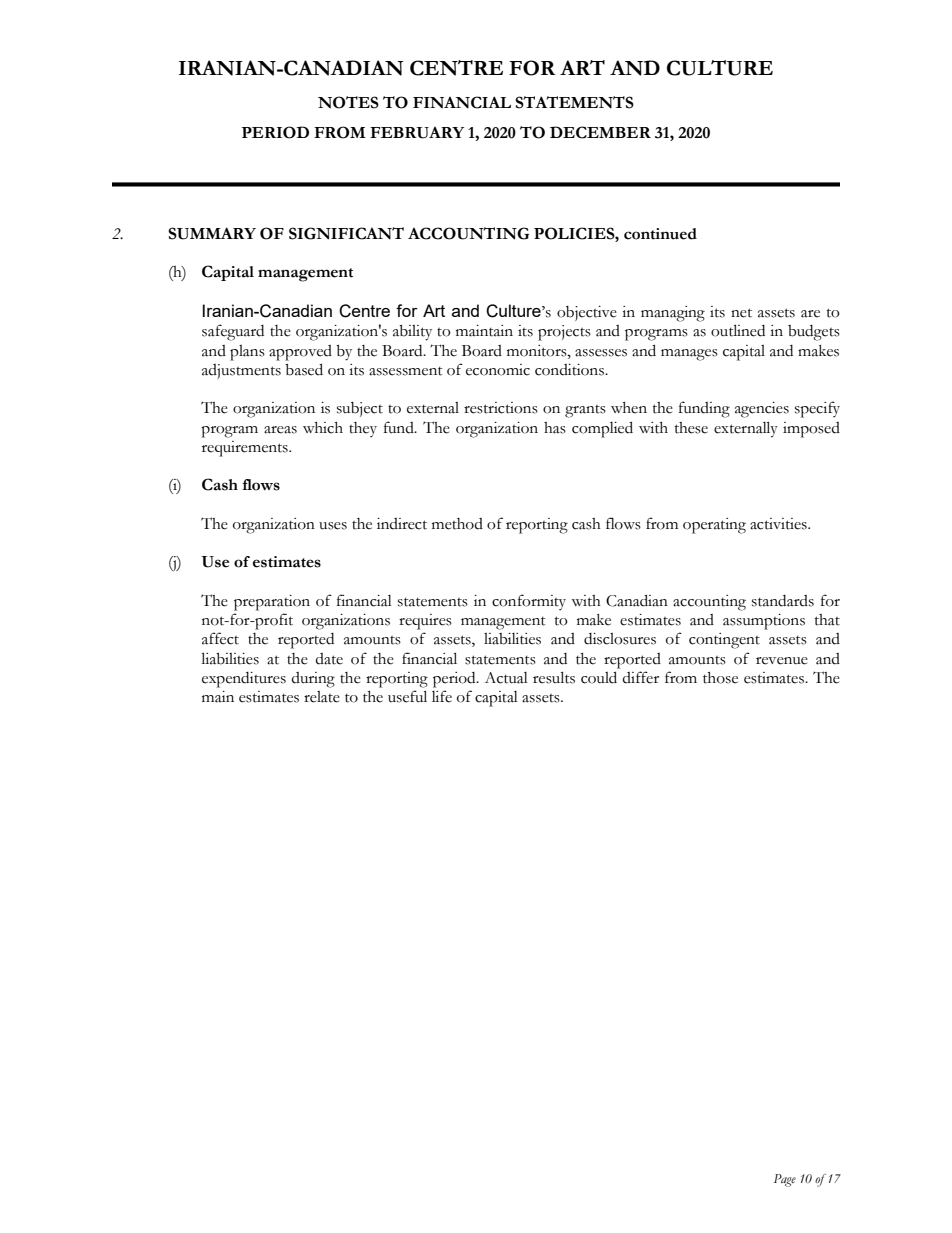  I want to click on NOTES, so click(348, 102).
